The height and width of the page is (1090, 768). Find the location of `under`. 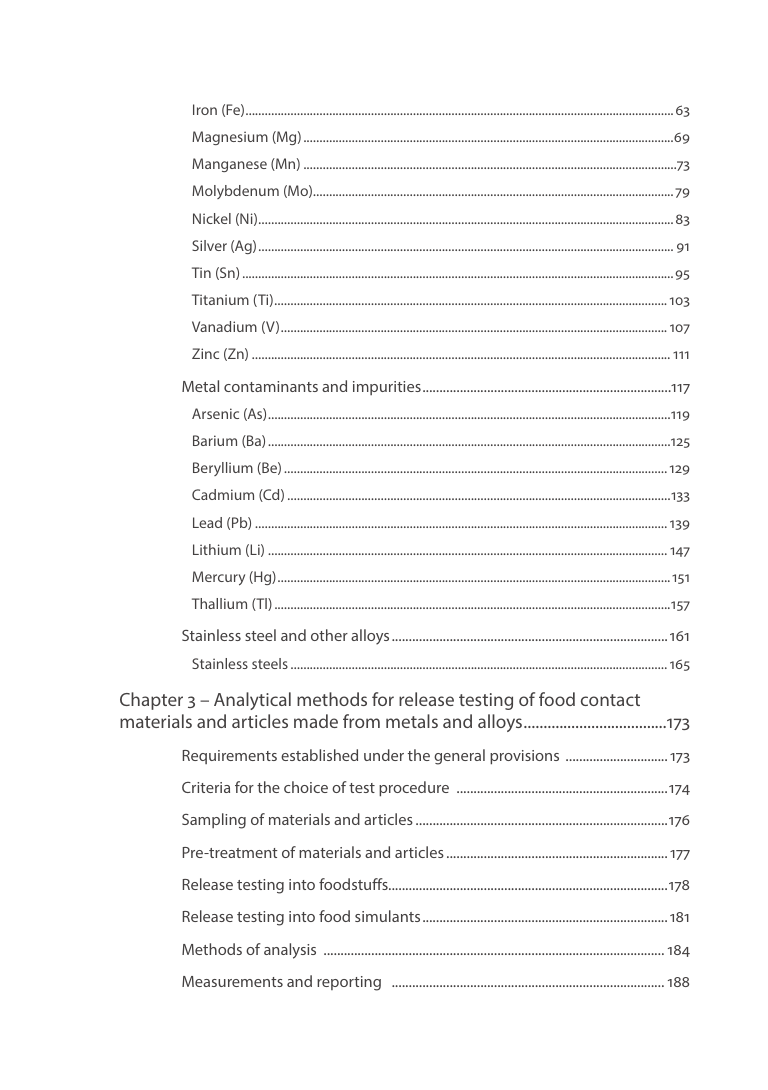

under is located at coordinates (384, 755).
